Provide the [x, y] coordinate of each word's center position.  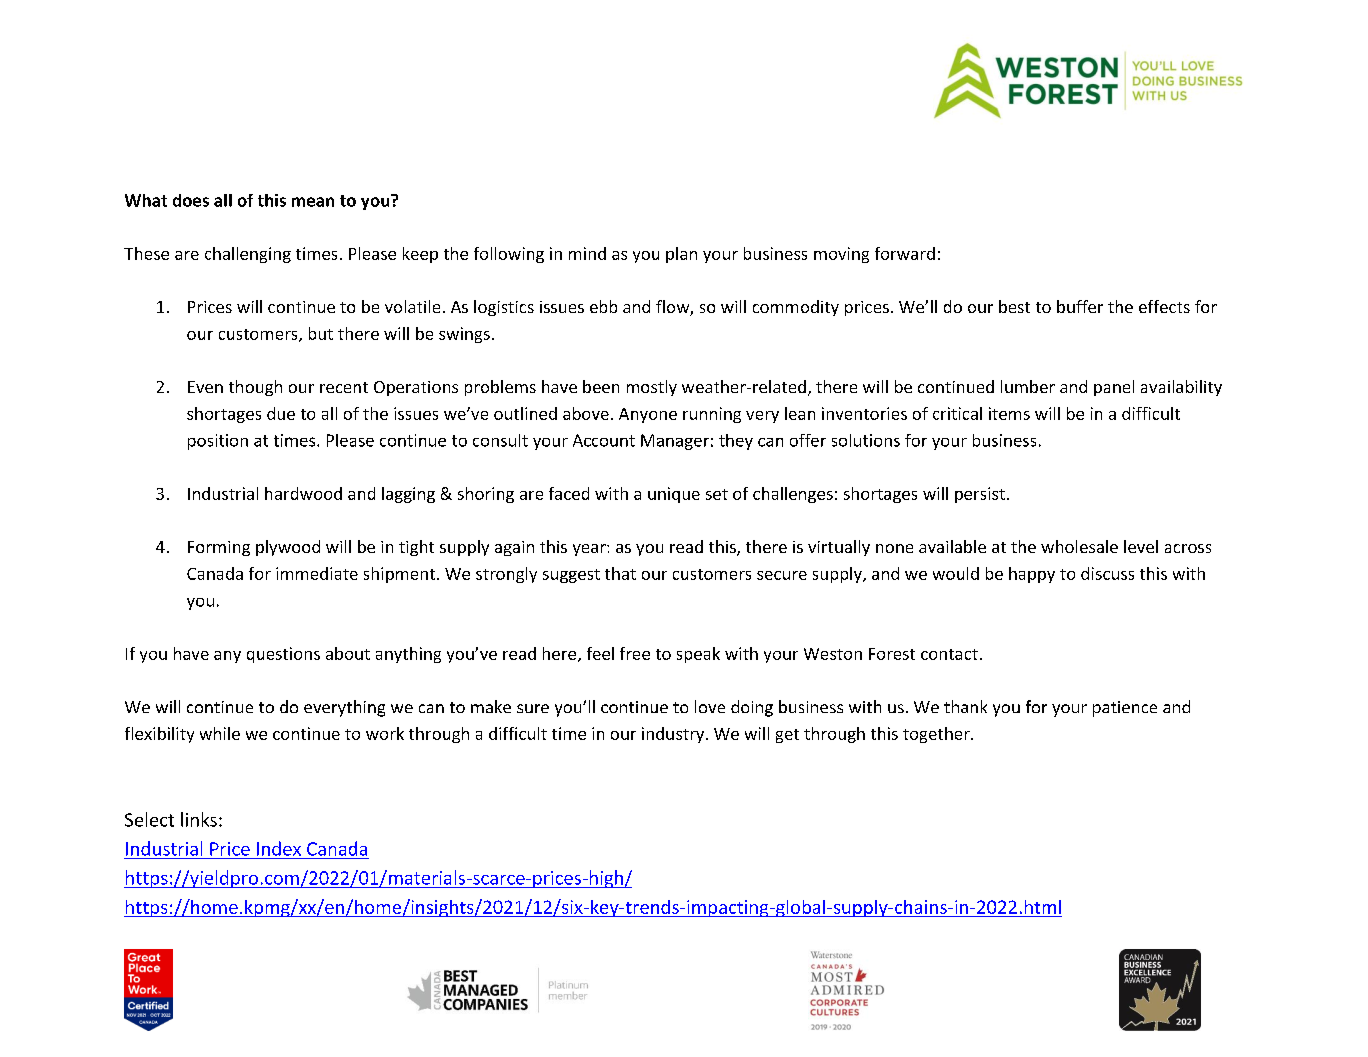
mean [313, 202]
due [281, 413]
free [635, 653]
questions [283, 655]
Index [279, 848]
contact [949, 654]
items [1009, 413]
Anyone [648, 415]
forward [905, 253]
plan [681, 255]
